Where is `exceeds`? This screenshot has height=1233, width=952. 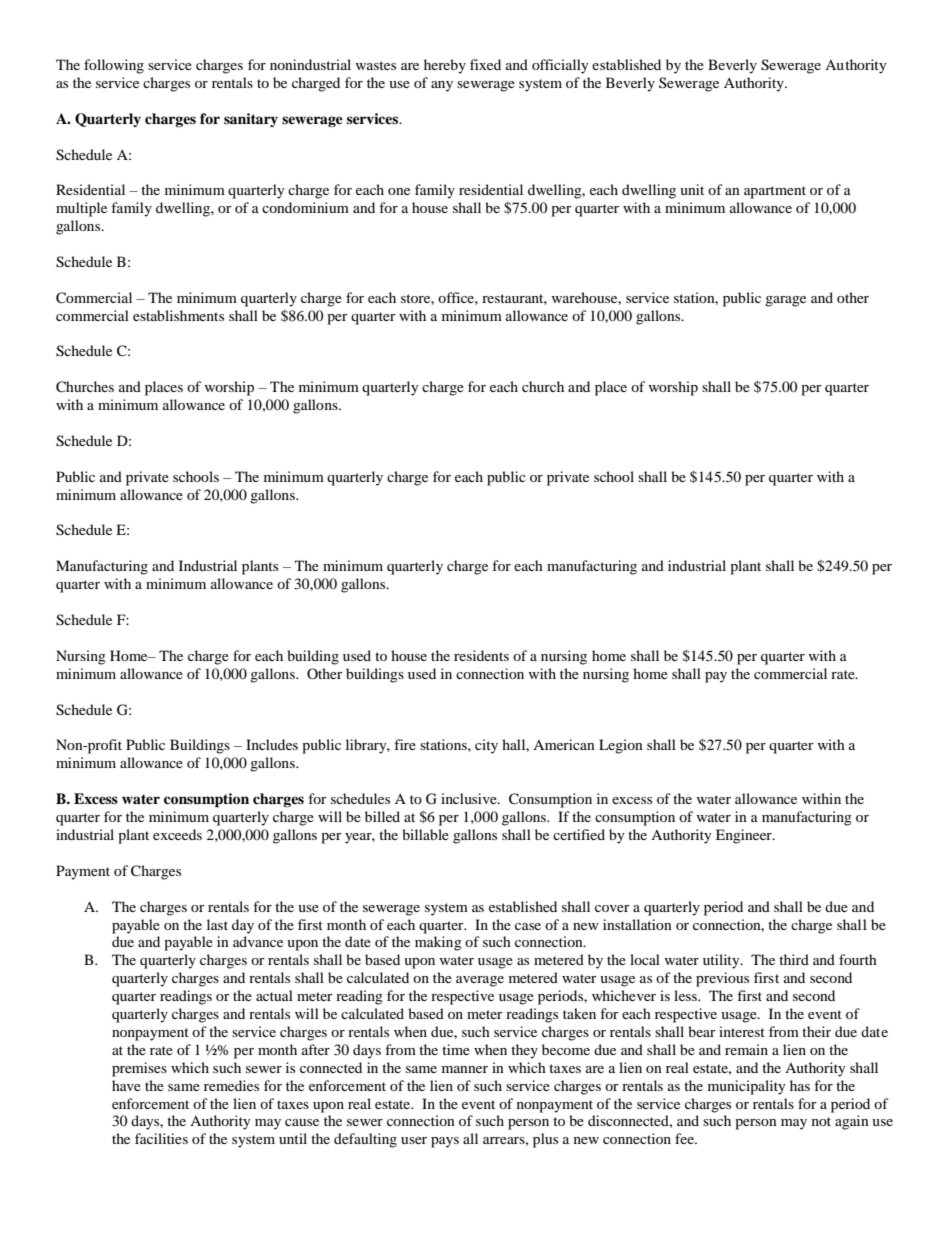 exceeds is located at coordinates (177, 834).
